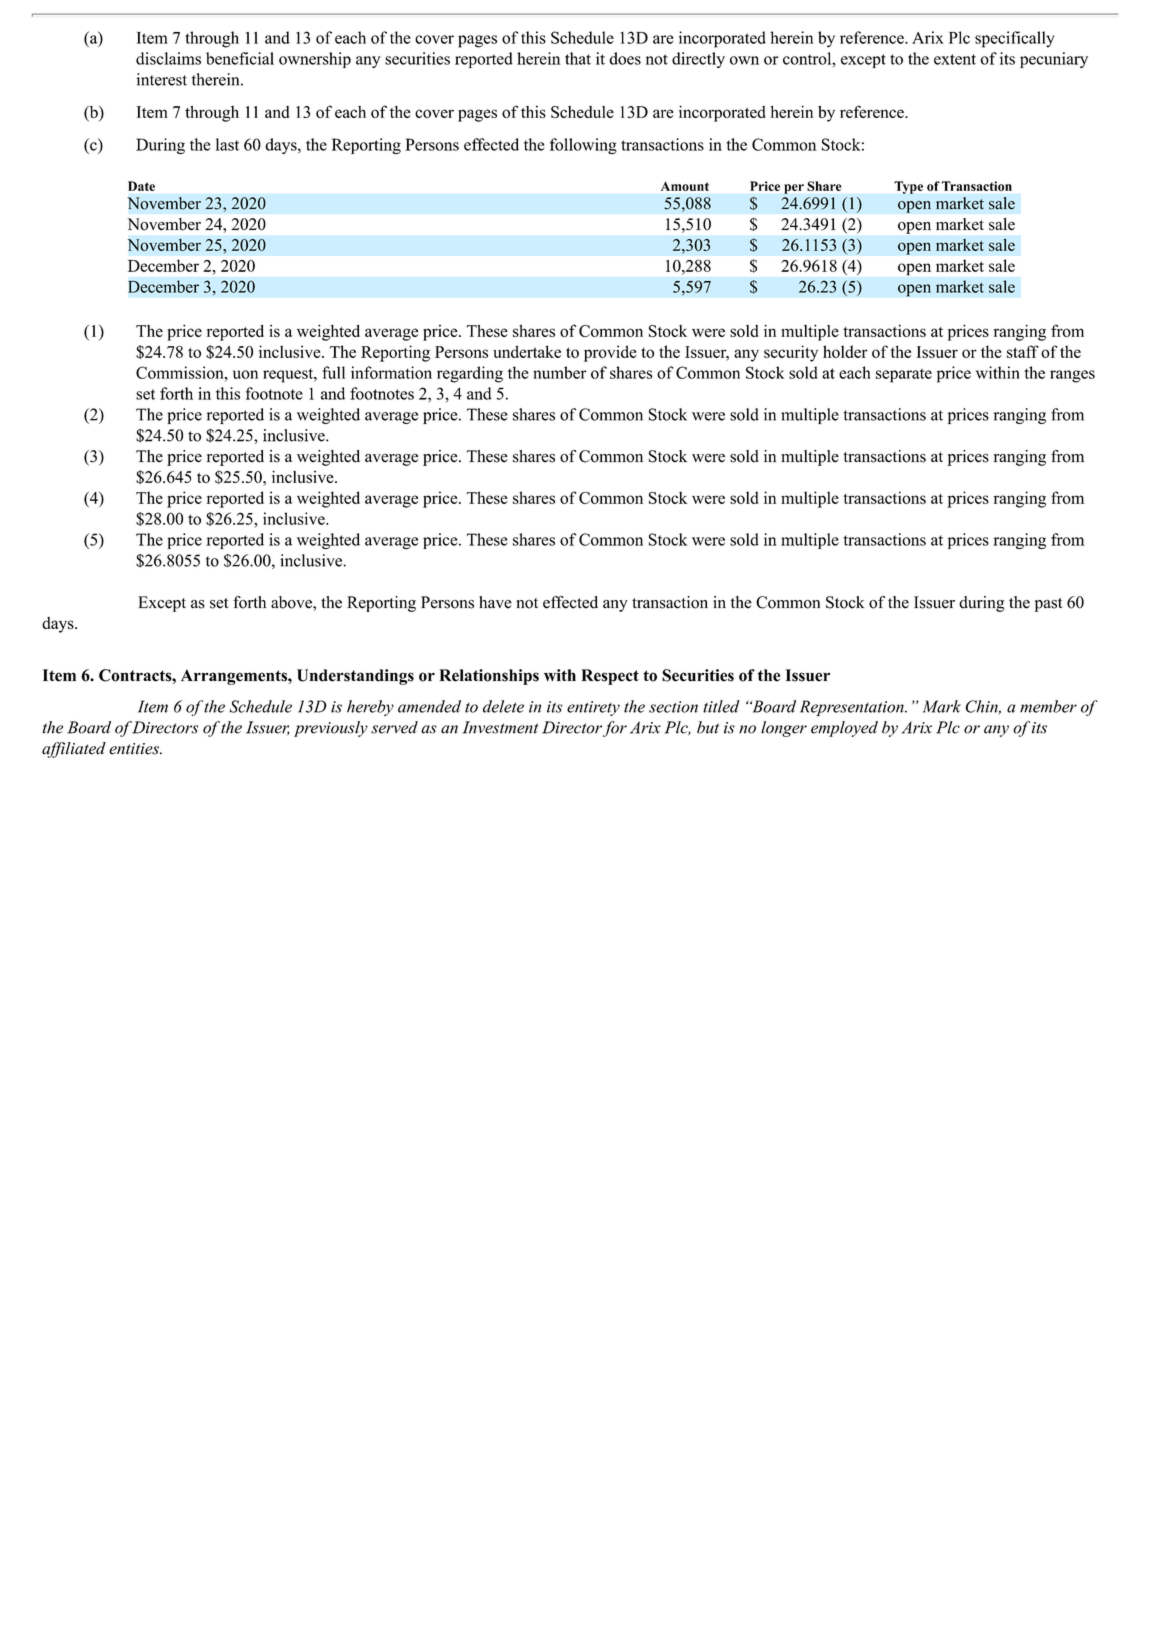 This image has height=1626, width=1149. What do you see at coordinates (625, 58) in the image?
I see `does` at bounding box center [625, 58].
